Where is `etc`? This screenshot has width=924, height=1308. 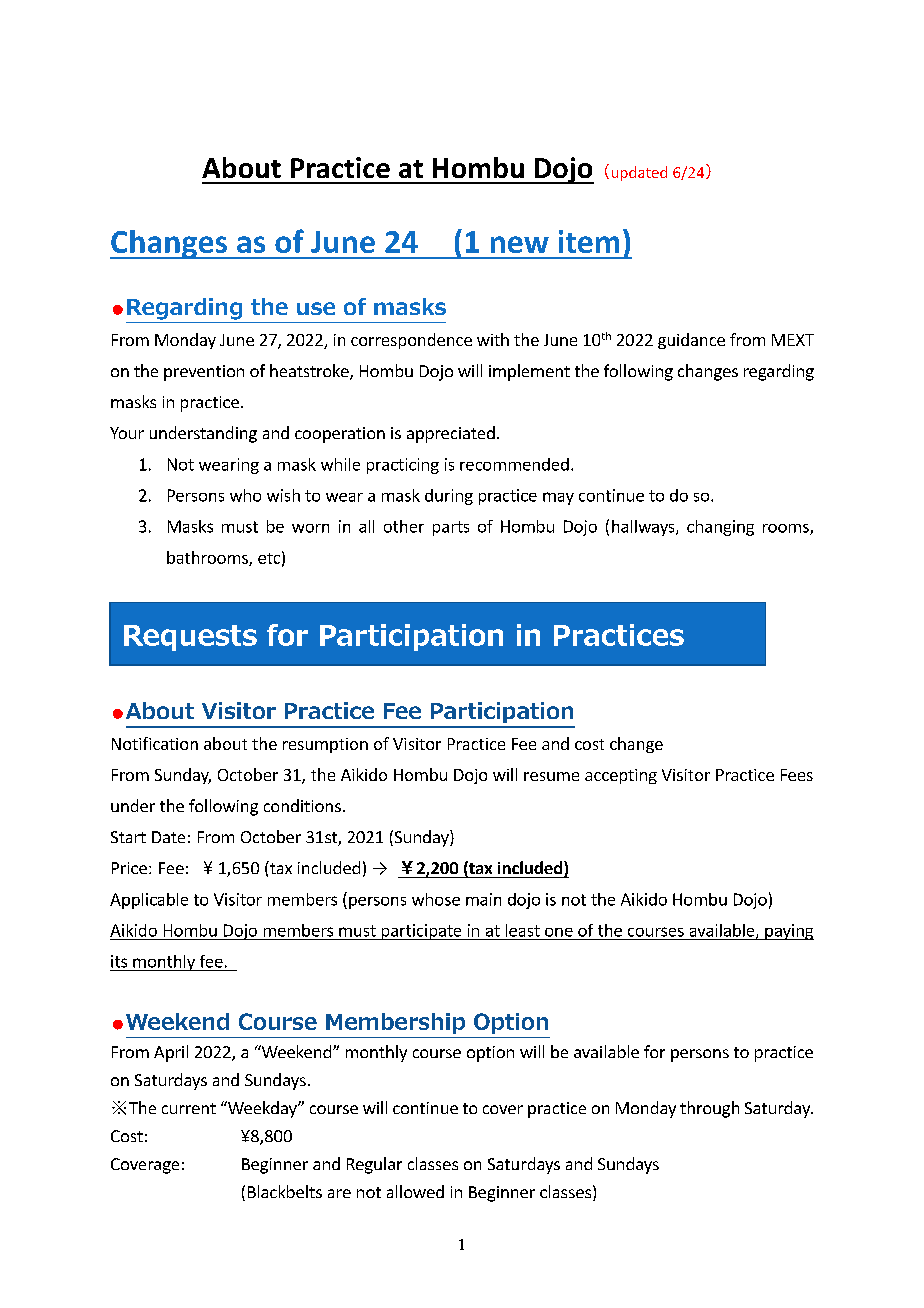
etc is located at coordinates (269, 558).
